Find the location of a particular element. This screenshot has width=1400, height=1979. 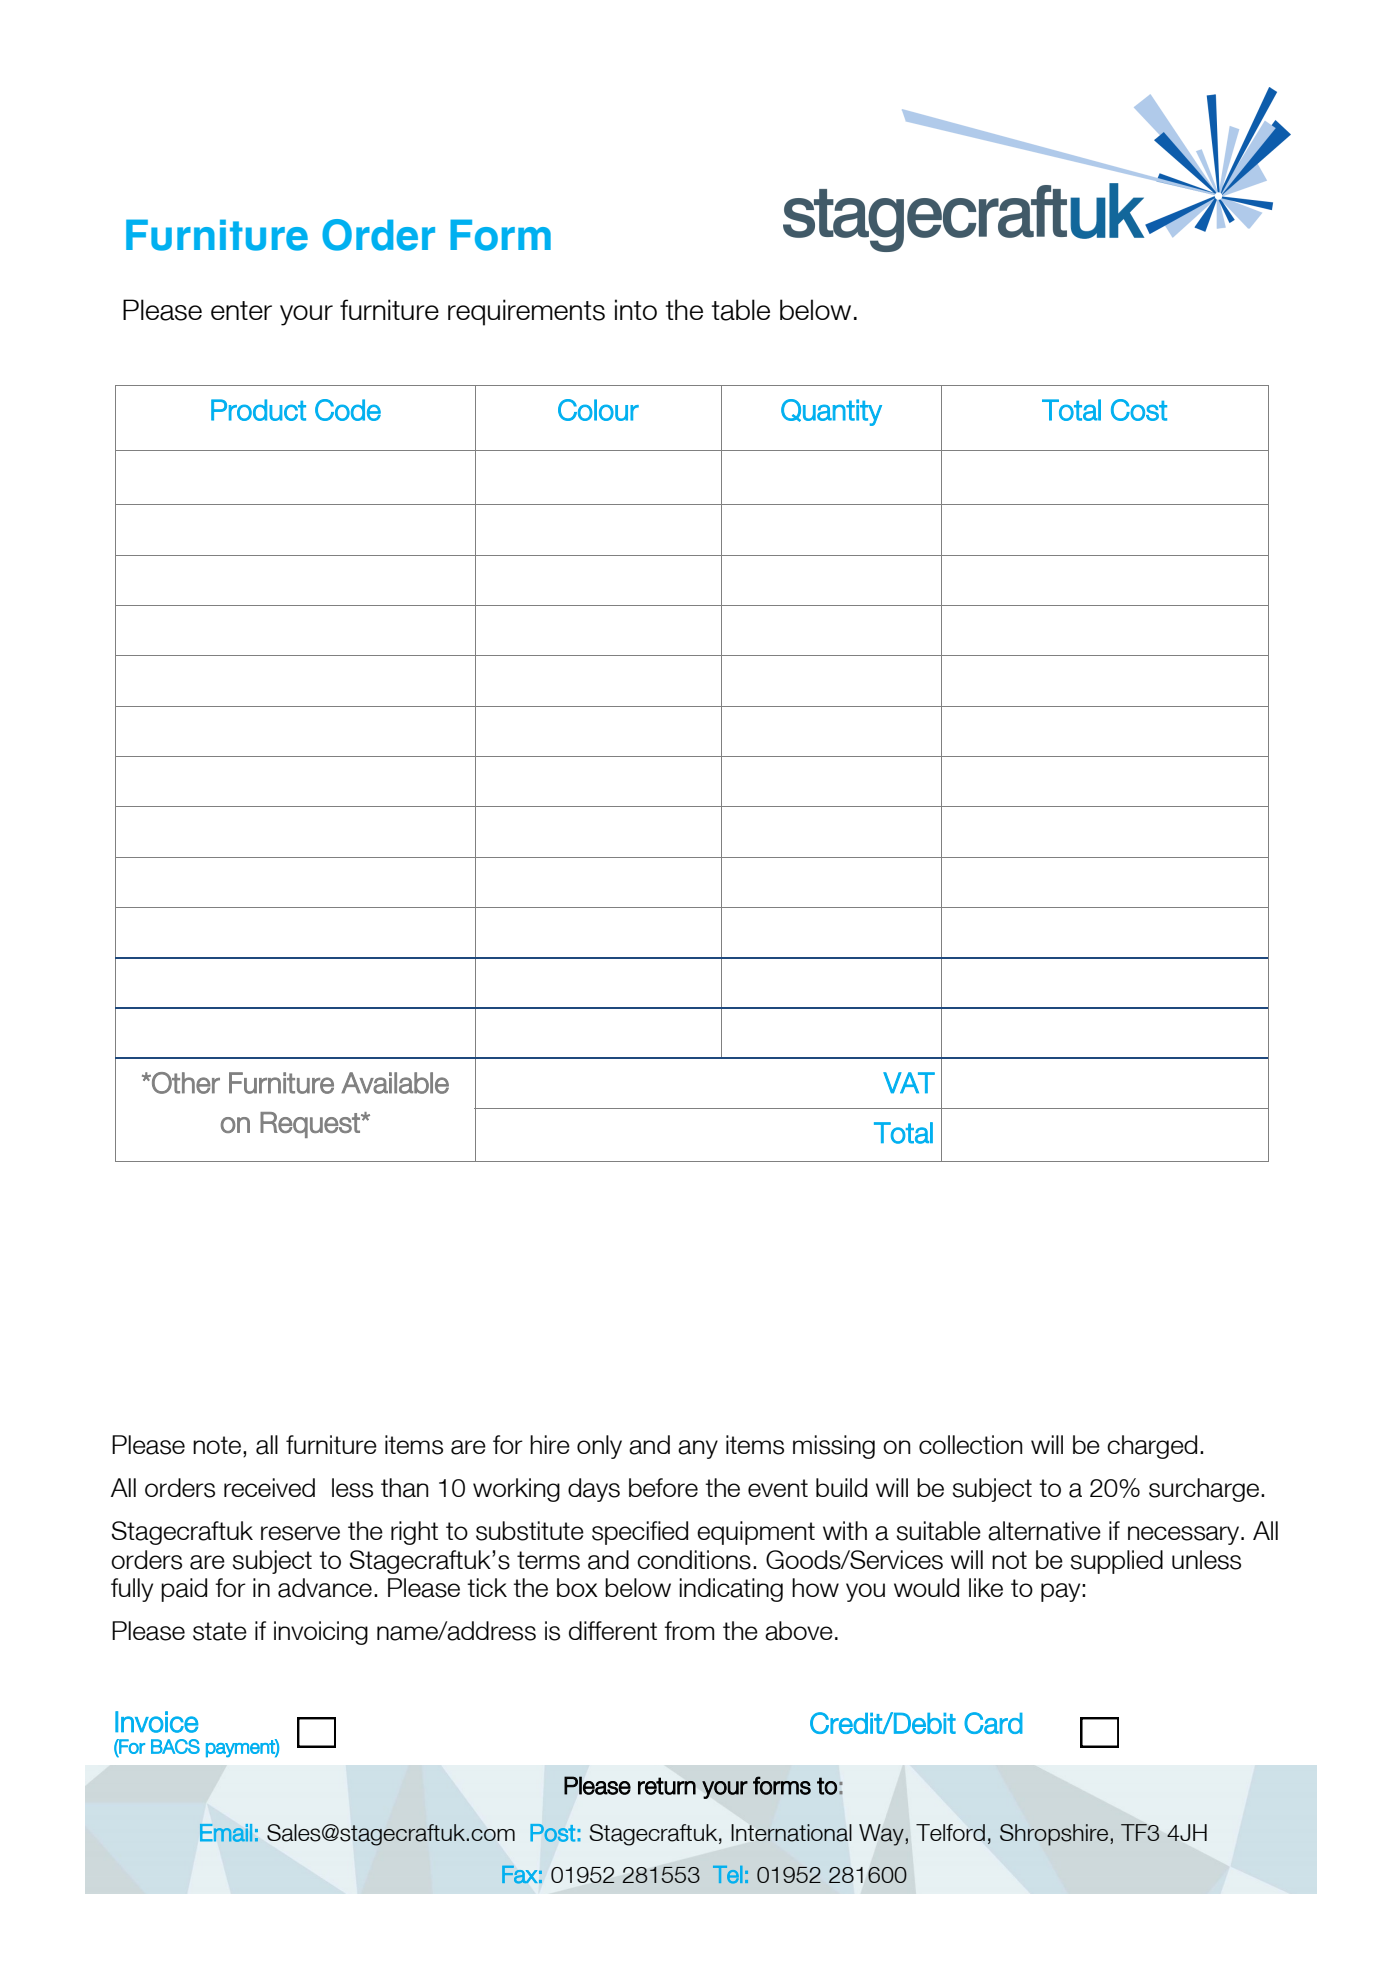

charged is located at coordinates (1152, 1447).
